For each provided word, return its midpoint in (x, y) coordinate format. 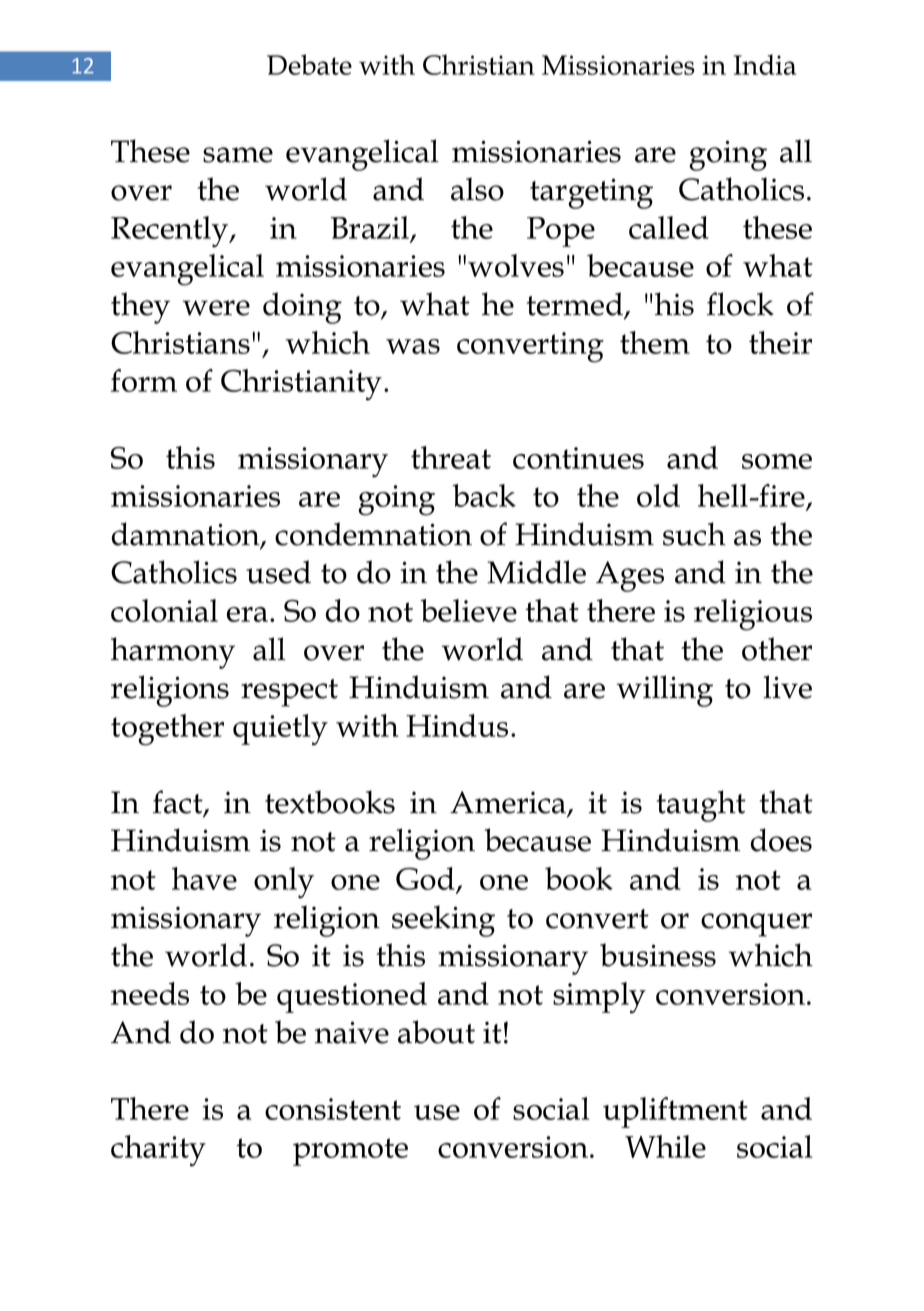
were (216, 308)
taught (701, 806)
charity (158, 1151)
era (249, 614)
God (426, 880)
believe (468, 610)
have (204, 878)
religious (753, 615)
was (413, 346)
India (765, 64)
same (238, 155)
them (655, 342)
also (477, 189)
